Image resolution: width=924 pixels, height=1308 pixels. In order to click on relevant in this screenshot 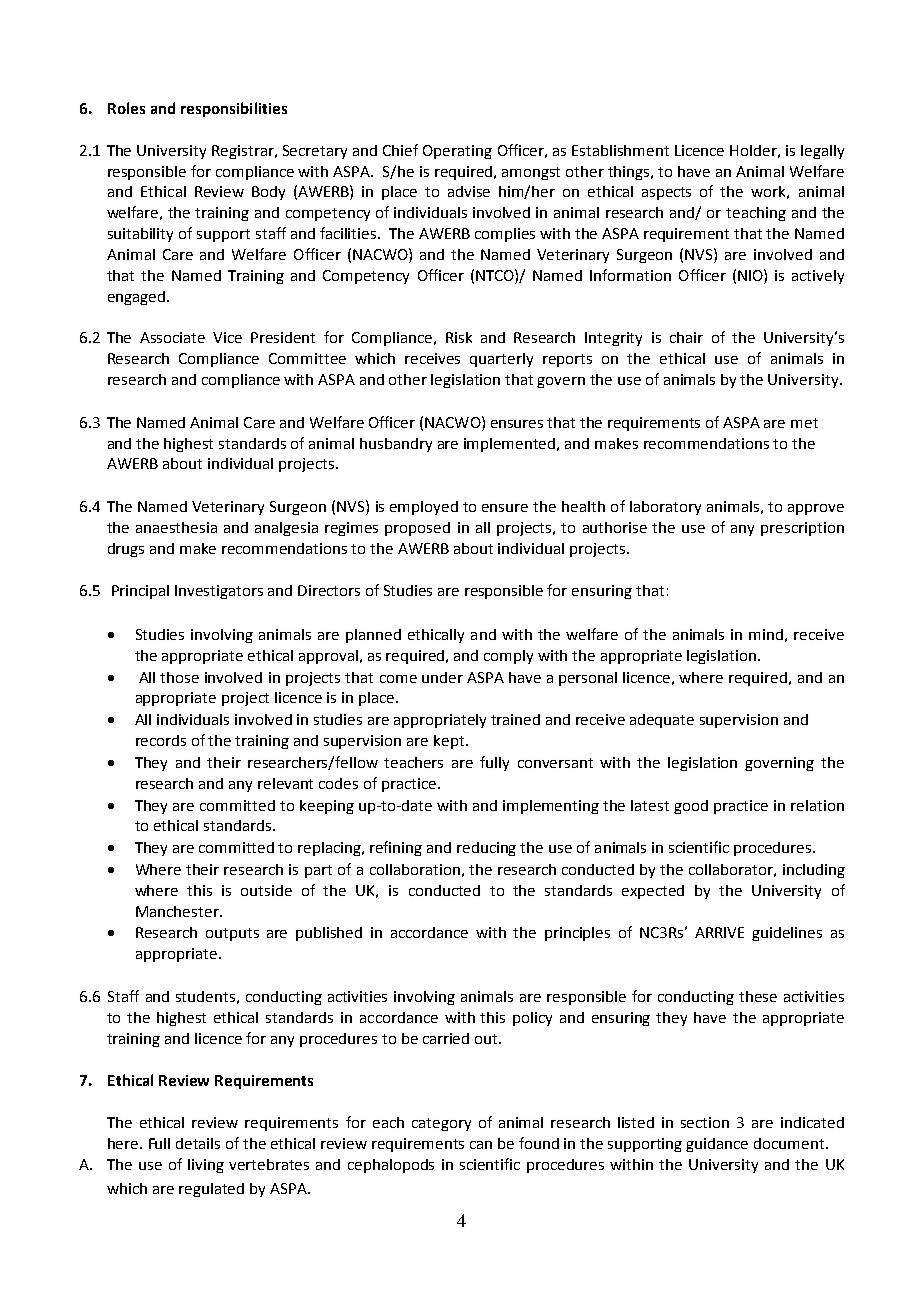, I will do `click(285, 783)`.
